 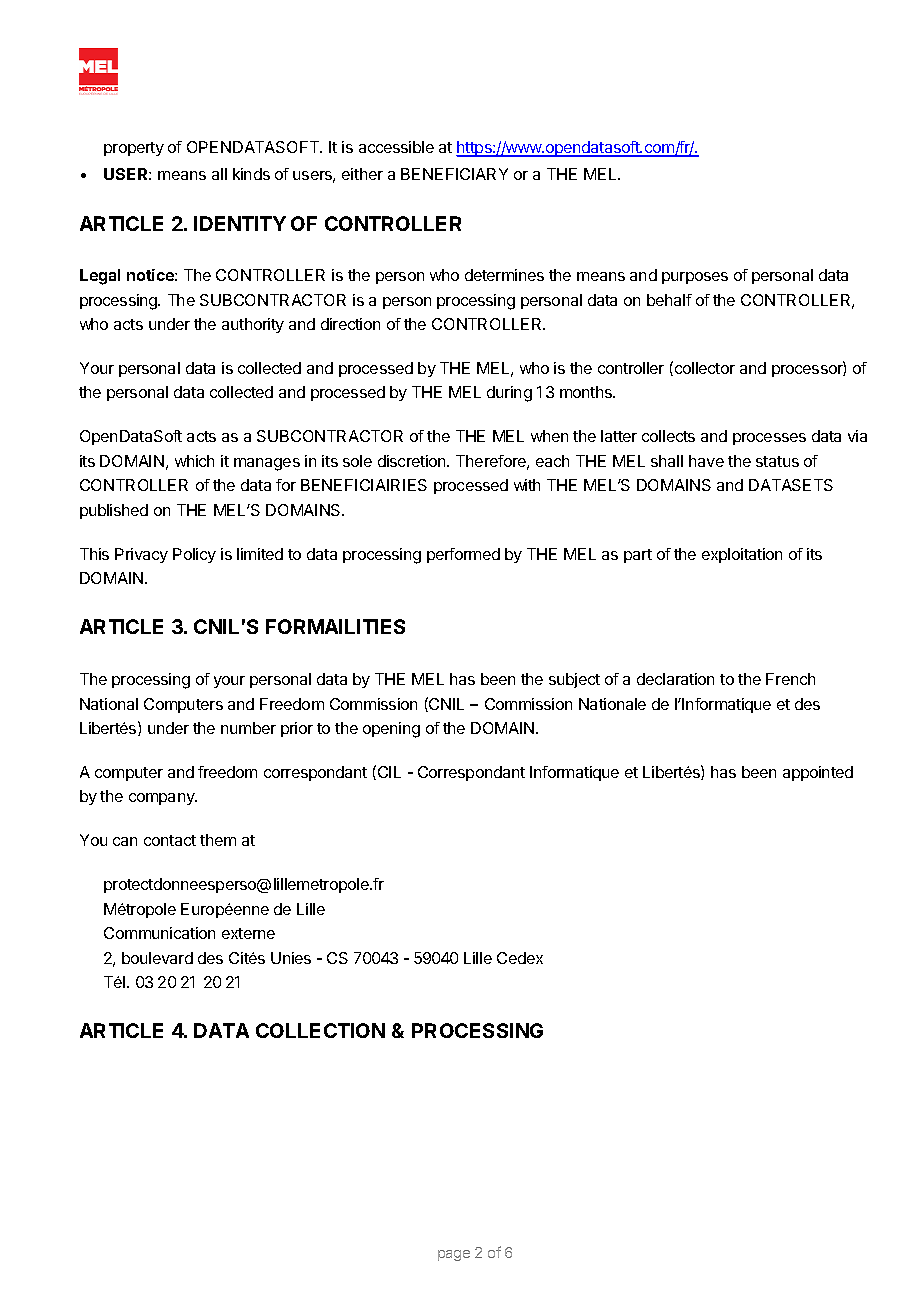 What do you see at coordinates (391, 730) in the document?
I see `opening` at bounding box center [391, 730].
